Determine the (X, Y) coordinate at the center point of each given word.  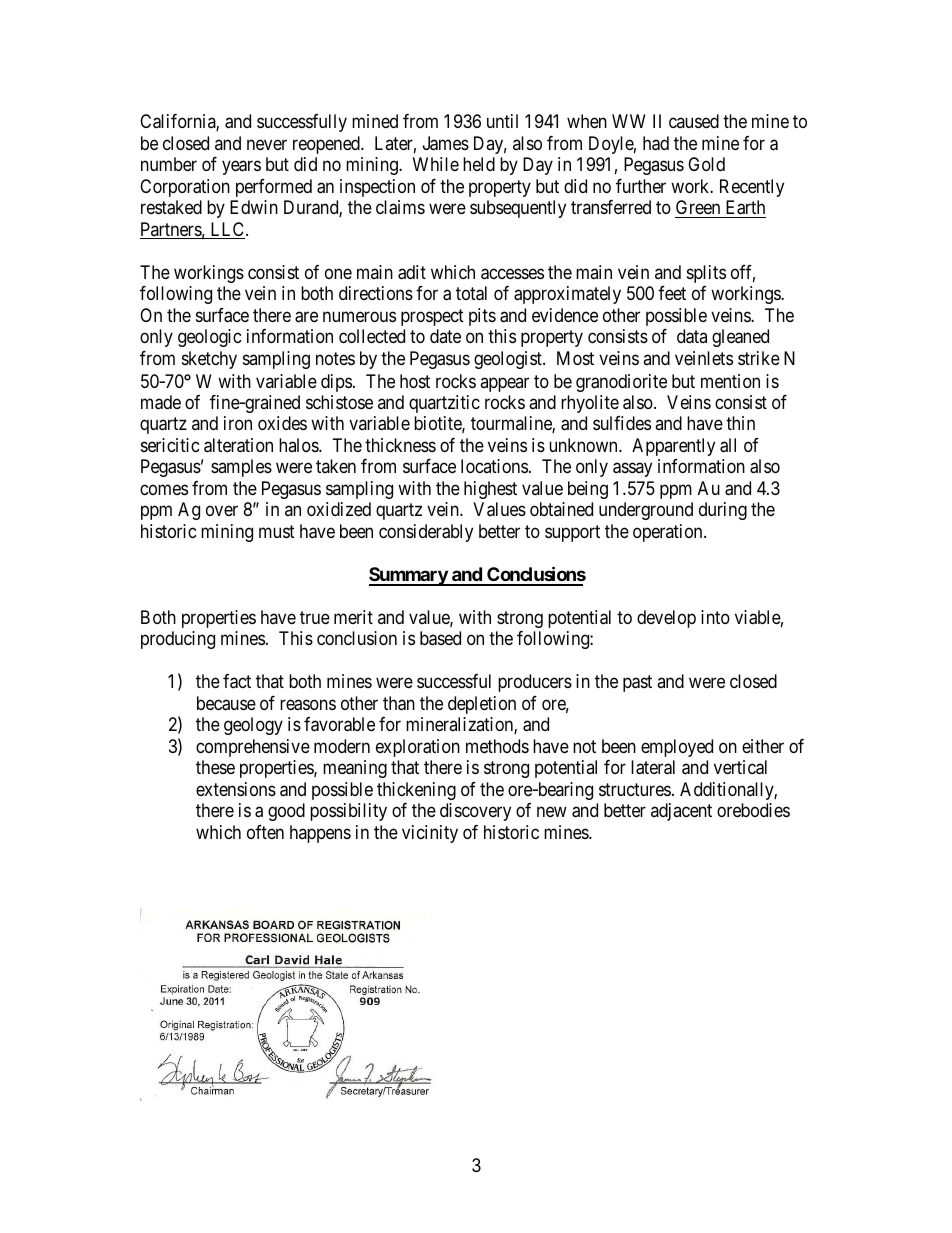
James (446, 143)
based (440, 638)
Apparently (673, 447)
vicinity (430, 834)
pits (482, 317)
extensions (236, 789)
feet (672, 293)
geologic (210, 338)
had (656, 143)
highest (490, 490)
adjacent (681, 812)
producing (178, 640)
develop (666, 619)
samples (241, 468)
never (267, 144)
